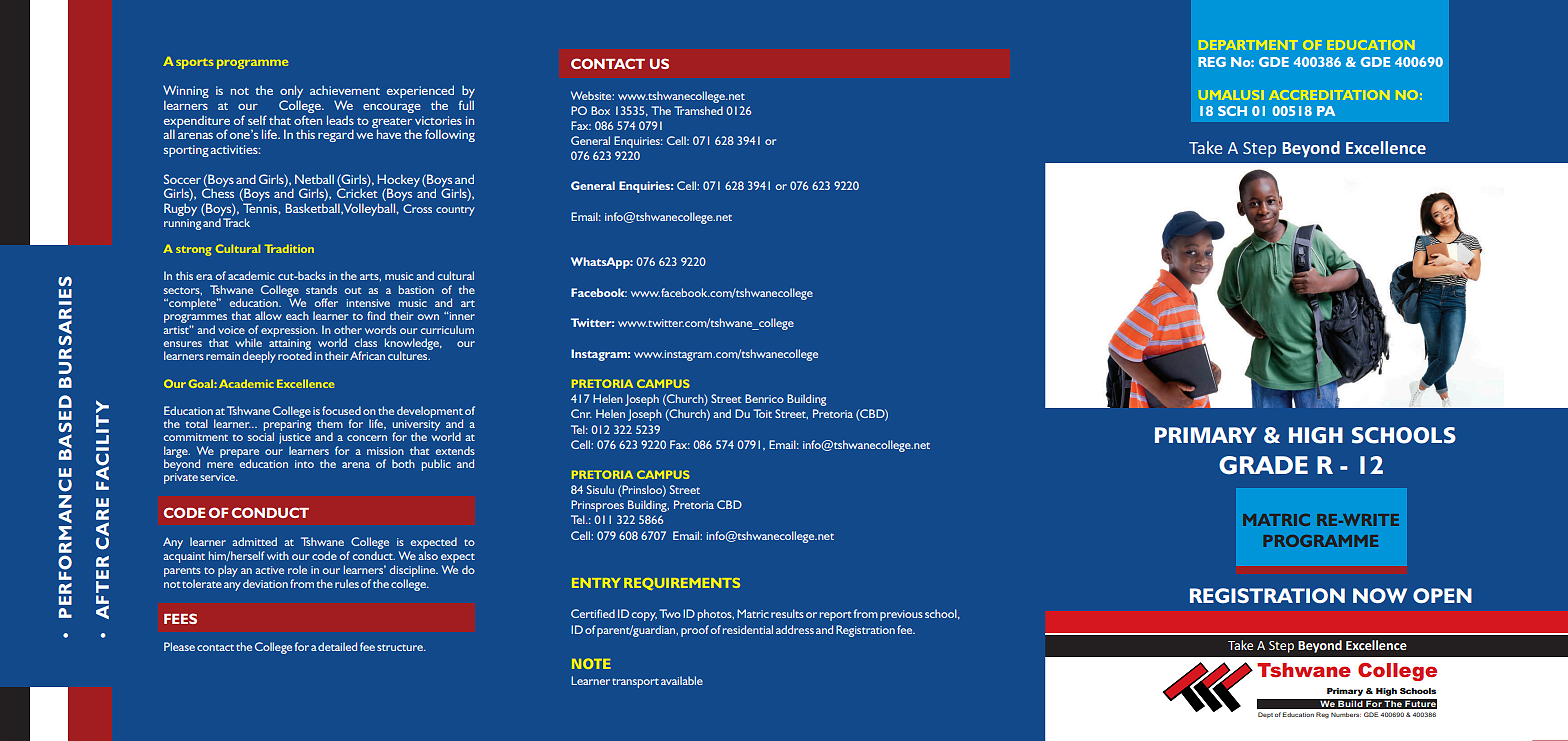 Image resolution: width=1568 pixels, height=741 pixels. I want to click on DEPARTMENT, so click(1249, 45).
